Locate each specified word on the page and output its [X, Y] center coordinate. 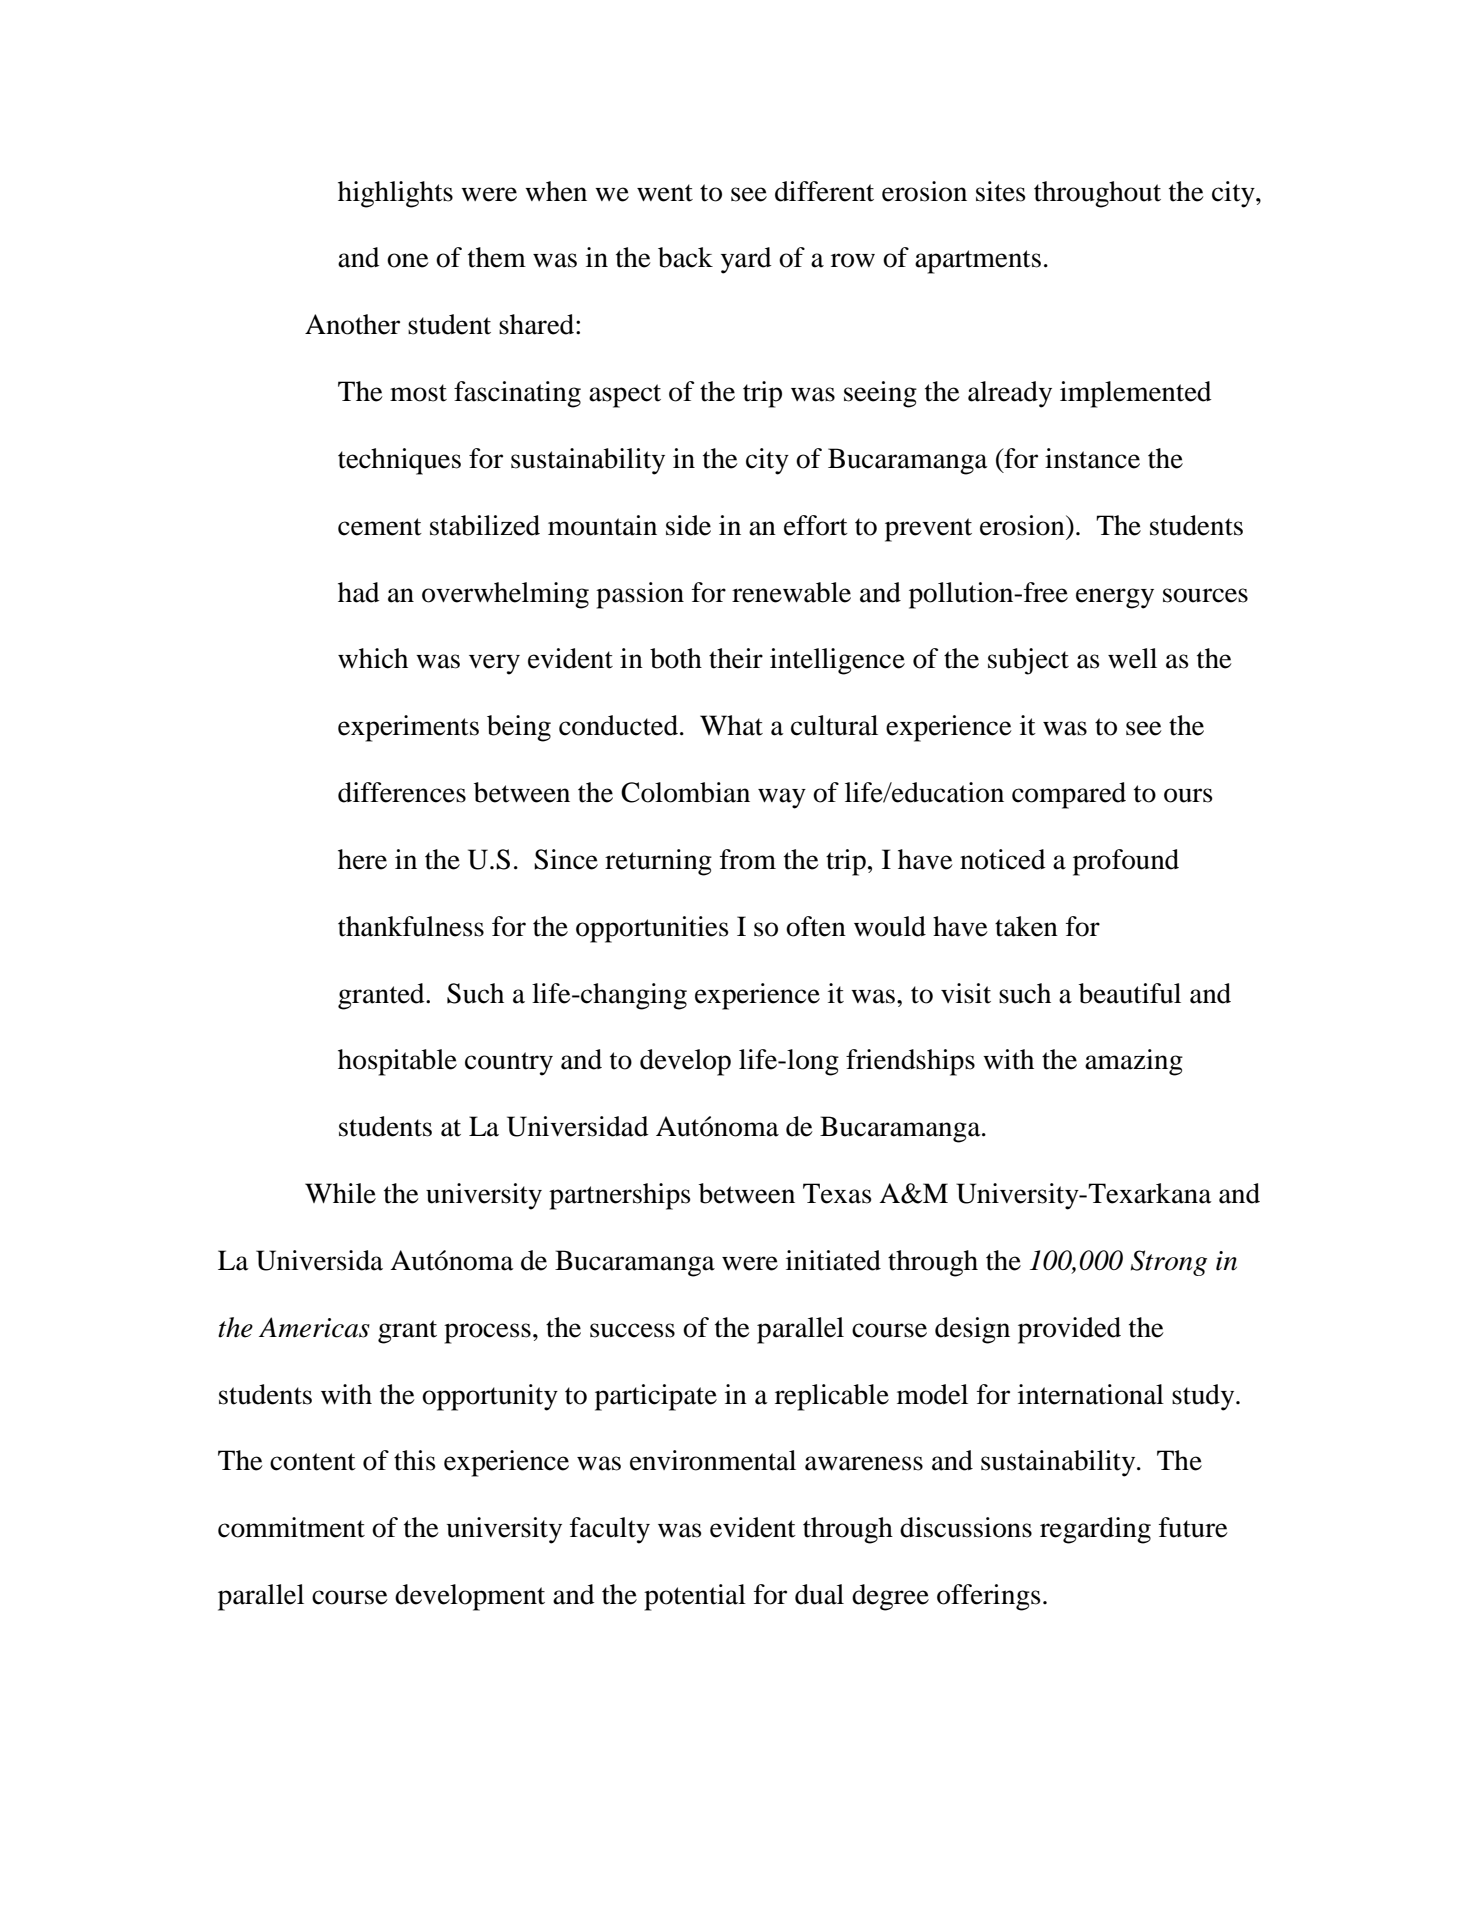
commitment [291, 1527]
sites [1001, 191]
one [408, 260]
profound [1126, 862]
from [748, 859]
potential [695, 1597]
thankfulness [411, 926]
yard [746, 260]
